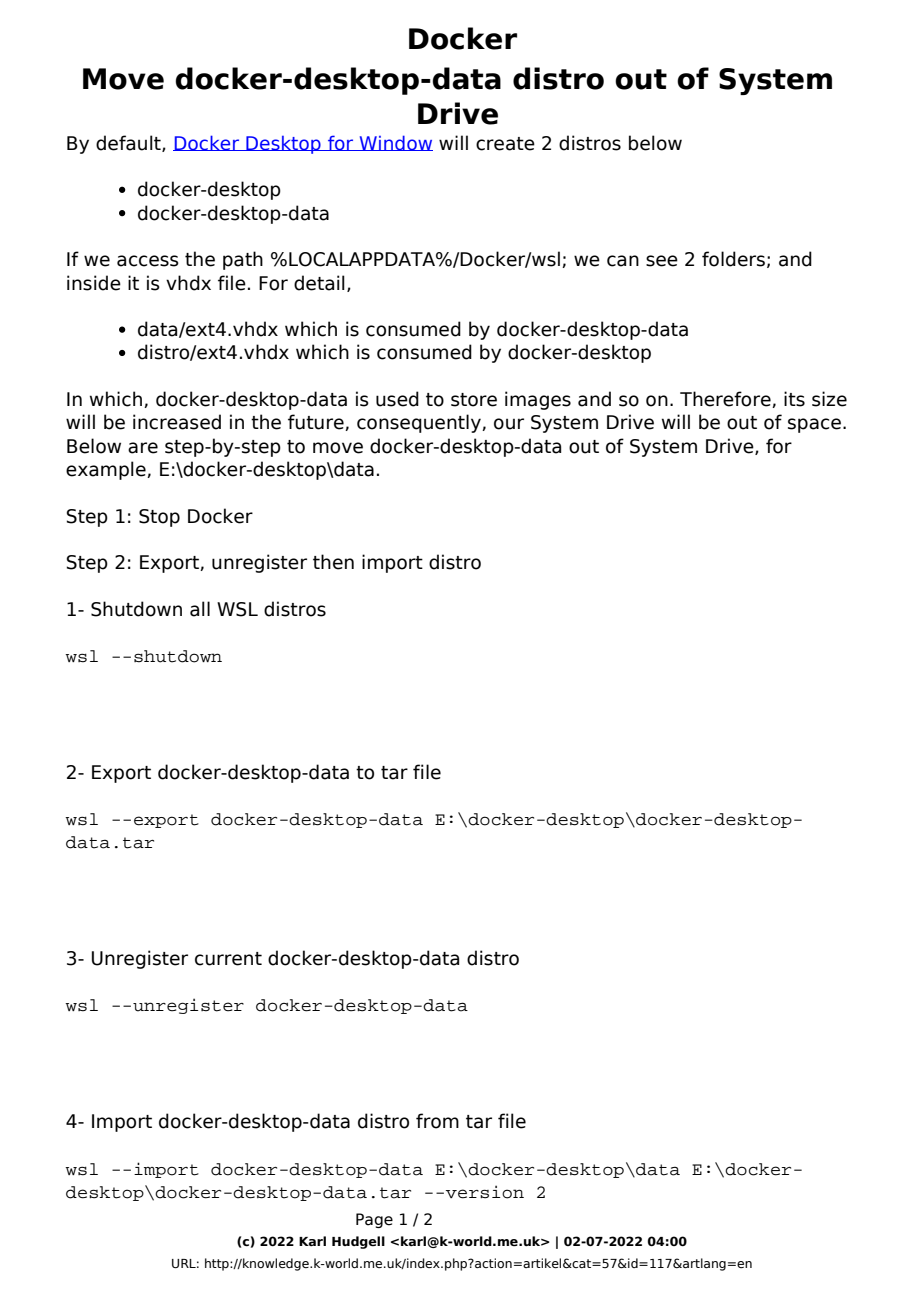 This image has height=1308, width=924. Describe the element at coordinates (228, 959) in the image. I see `current` at that location.
